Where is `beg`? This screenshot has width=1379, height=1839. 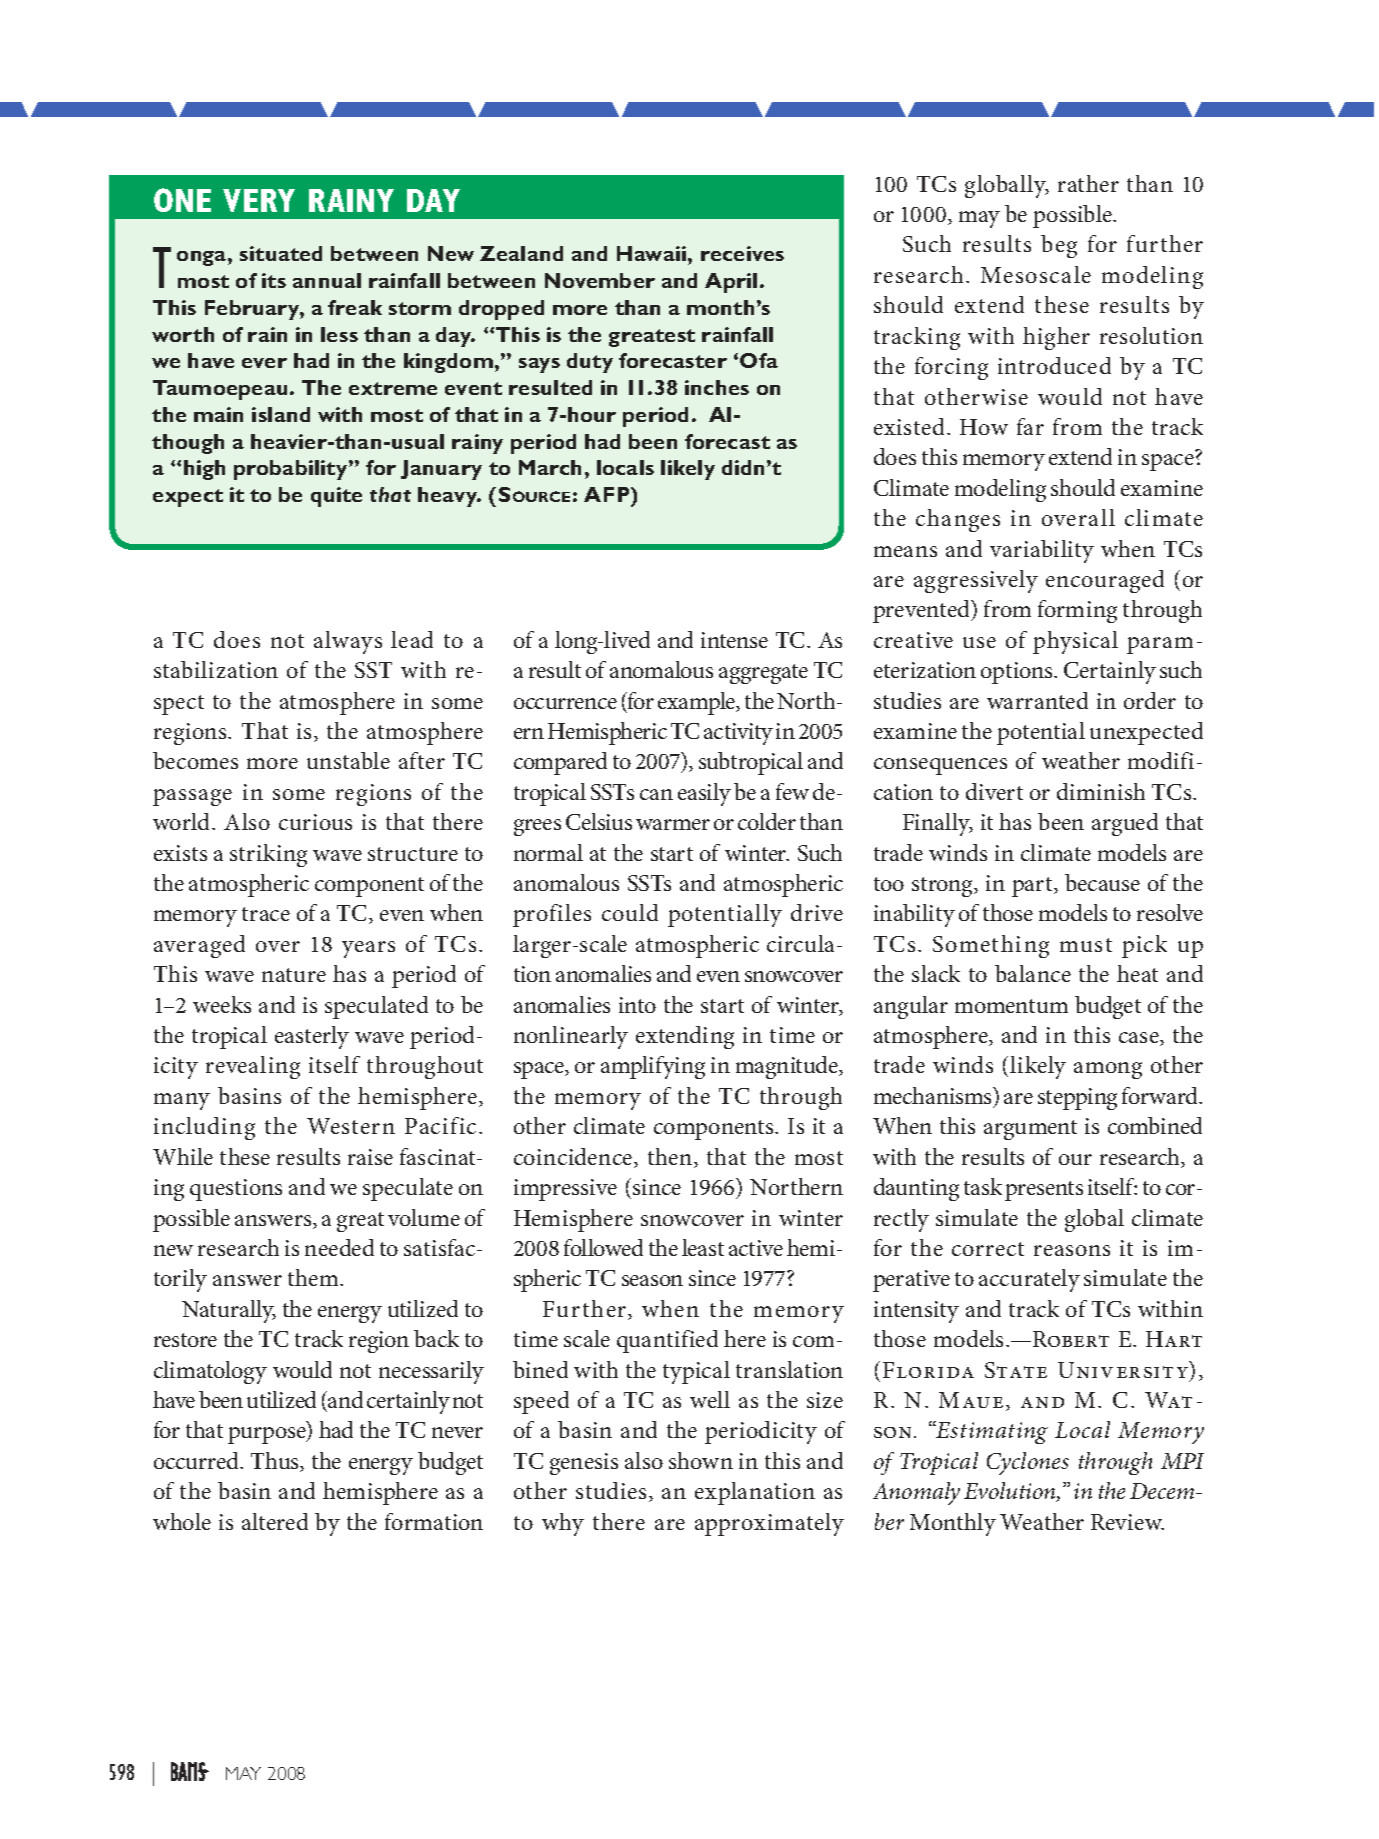 beg is located at coordinates (1059, 246).
